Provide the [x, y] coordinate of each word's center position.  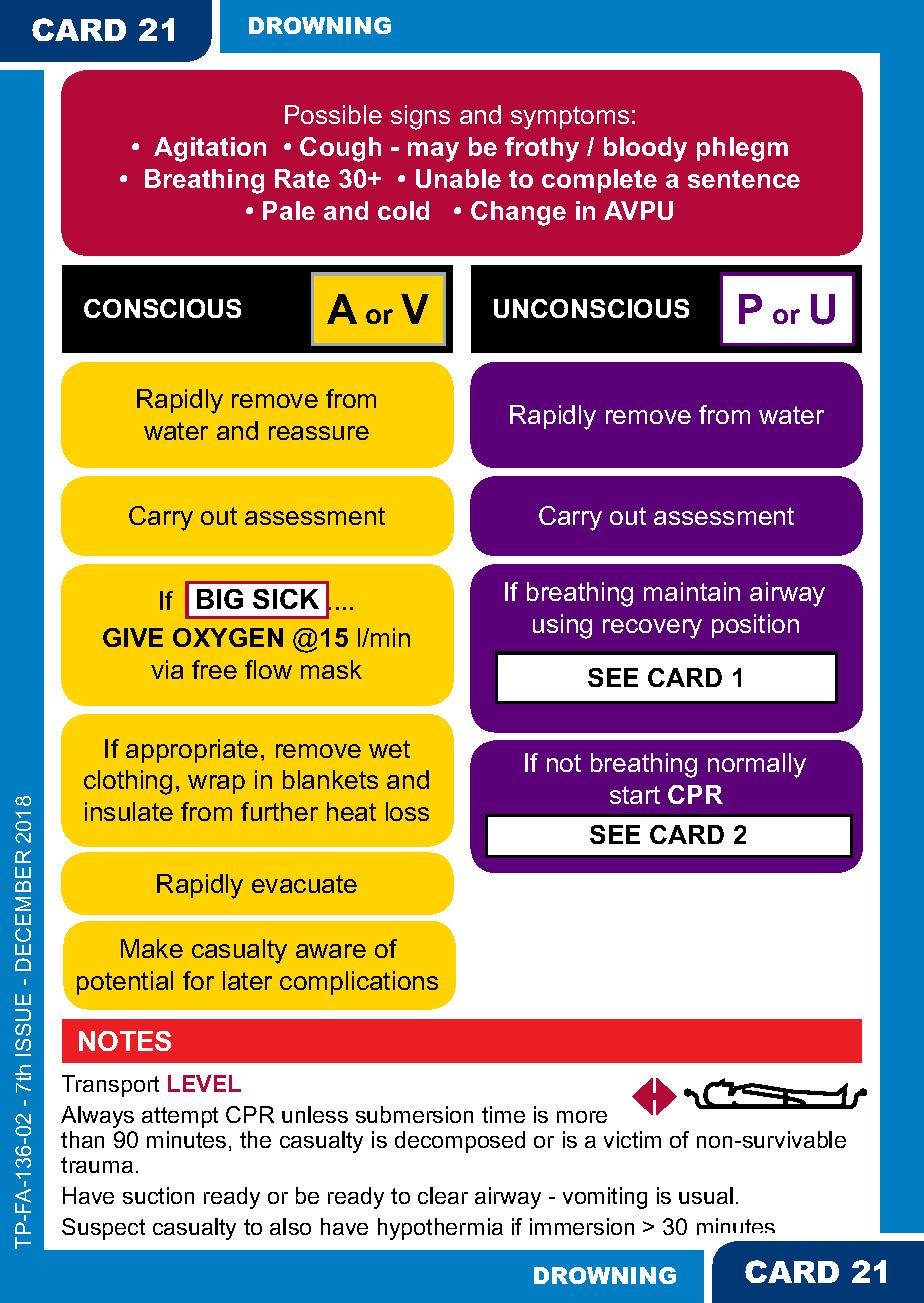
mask [331, 669]
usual [706, 1195]
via [167, 669]
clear [443, 1195]
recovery [652, 629]
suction [158, 1195]
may [433, 152]
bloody [645, 149]
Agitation [210, 149]
